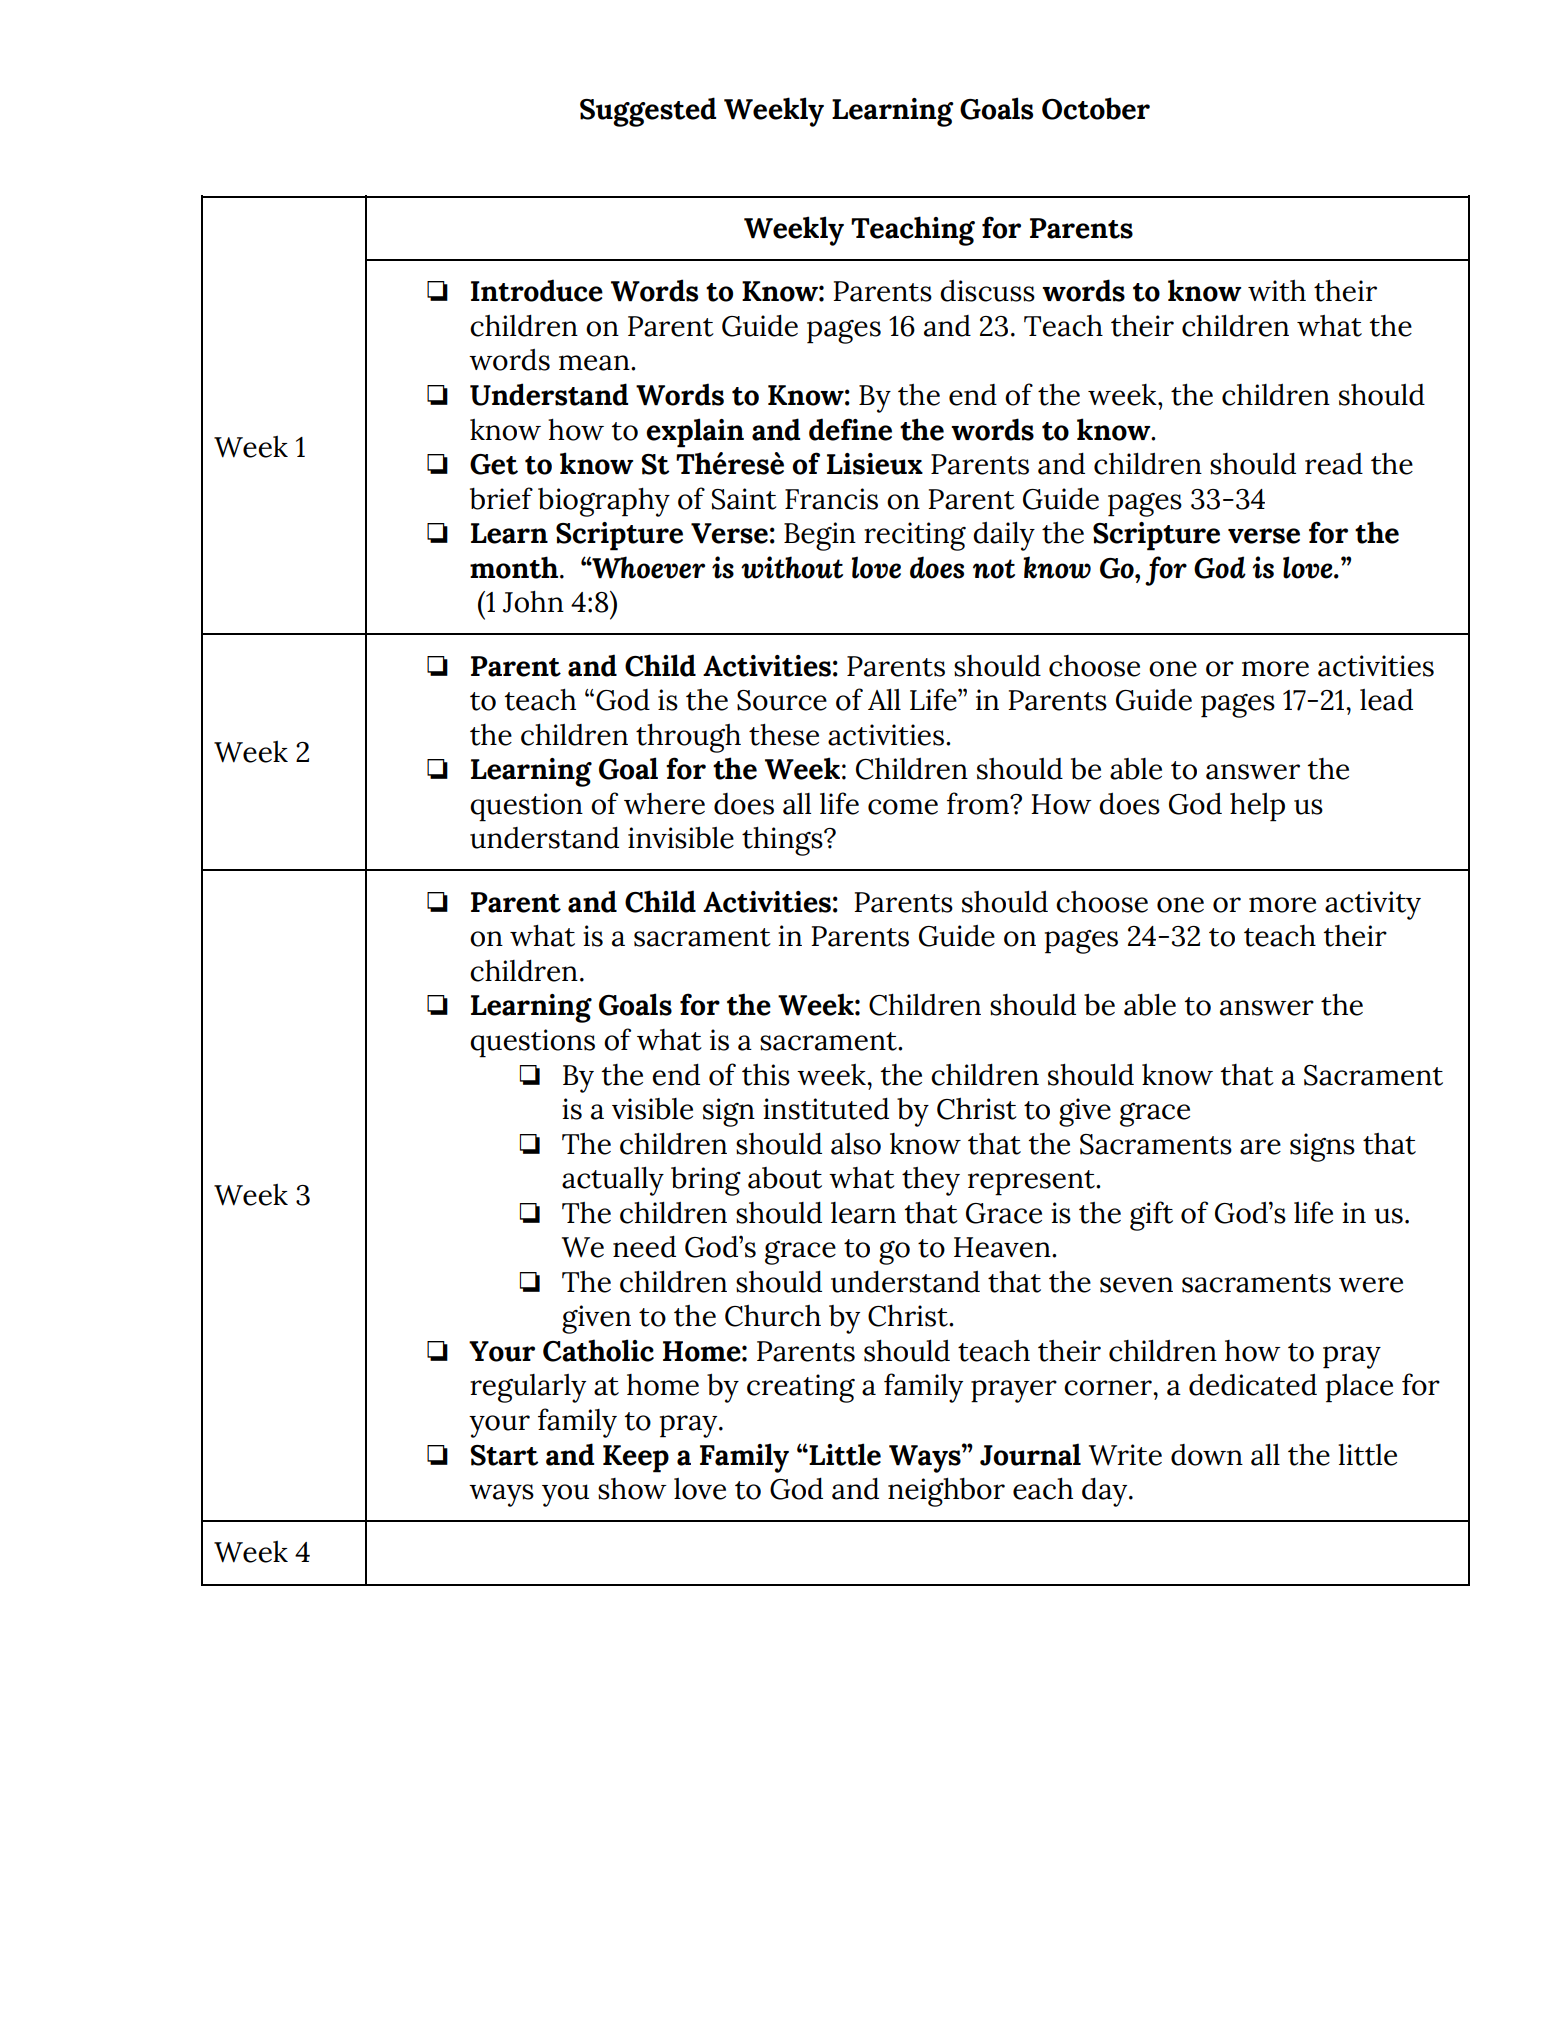 The height and width of the page is (2027, 1566). I want to click on come, so click(903, 807).
